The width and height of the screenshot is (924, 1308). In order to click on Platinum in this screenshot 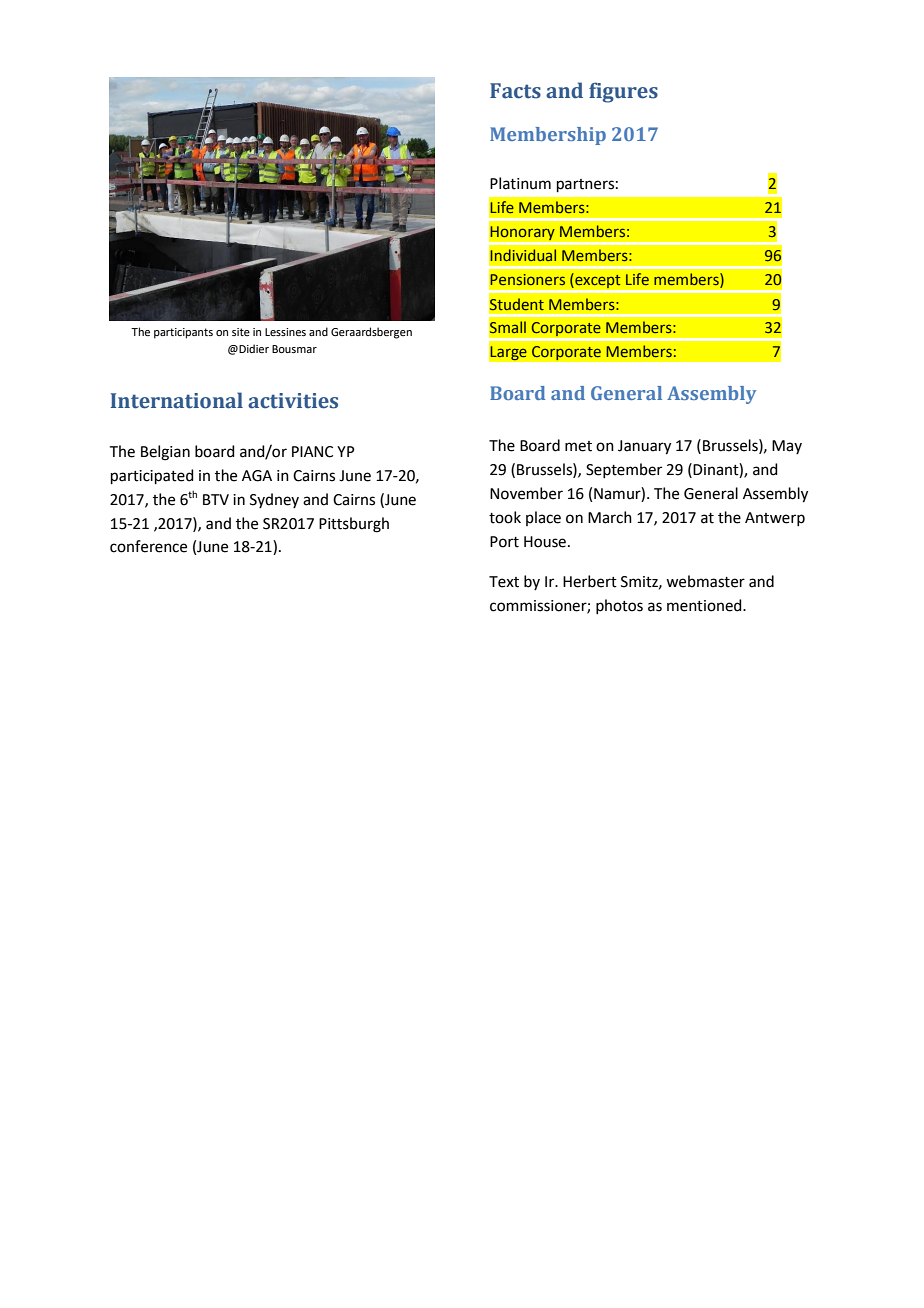, I will do `click(520, 183)`.
